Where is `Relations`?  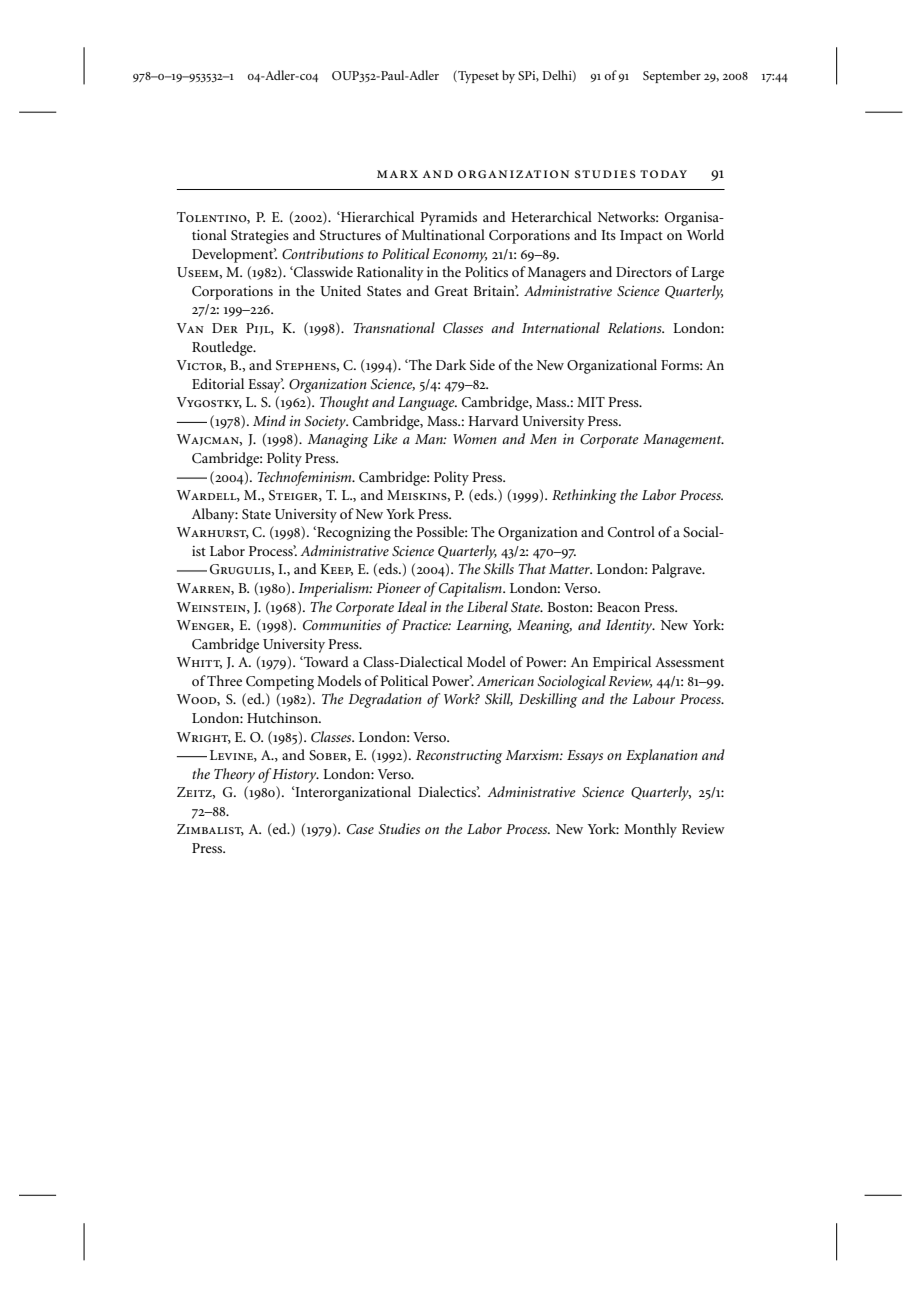 Relations is located at coordinates (636, 327).
